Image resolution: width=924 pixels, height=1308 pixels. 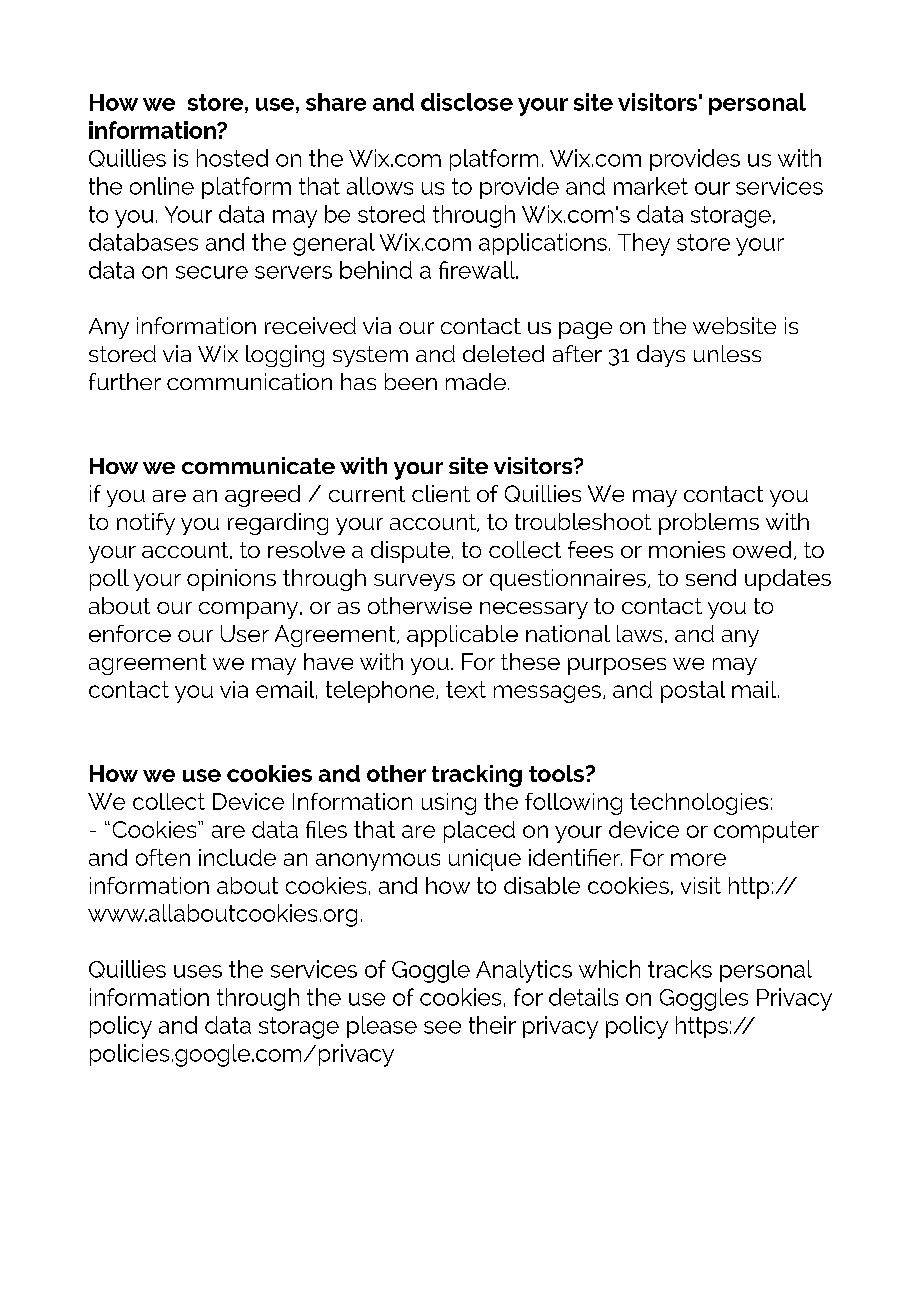 What do you see at coordinates (231, 580) in the image?
I see `opinions` at bounding box center [231, 580].
